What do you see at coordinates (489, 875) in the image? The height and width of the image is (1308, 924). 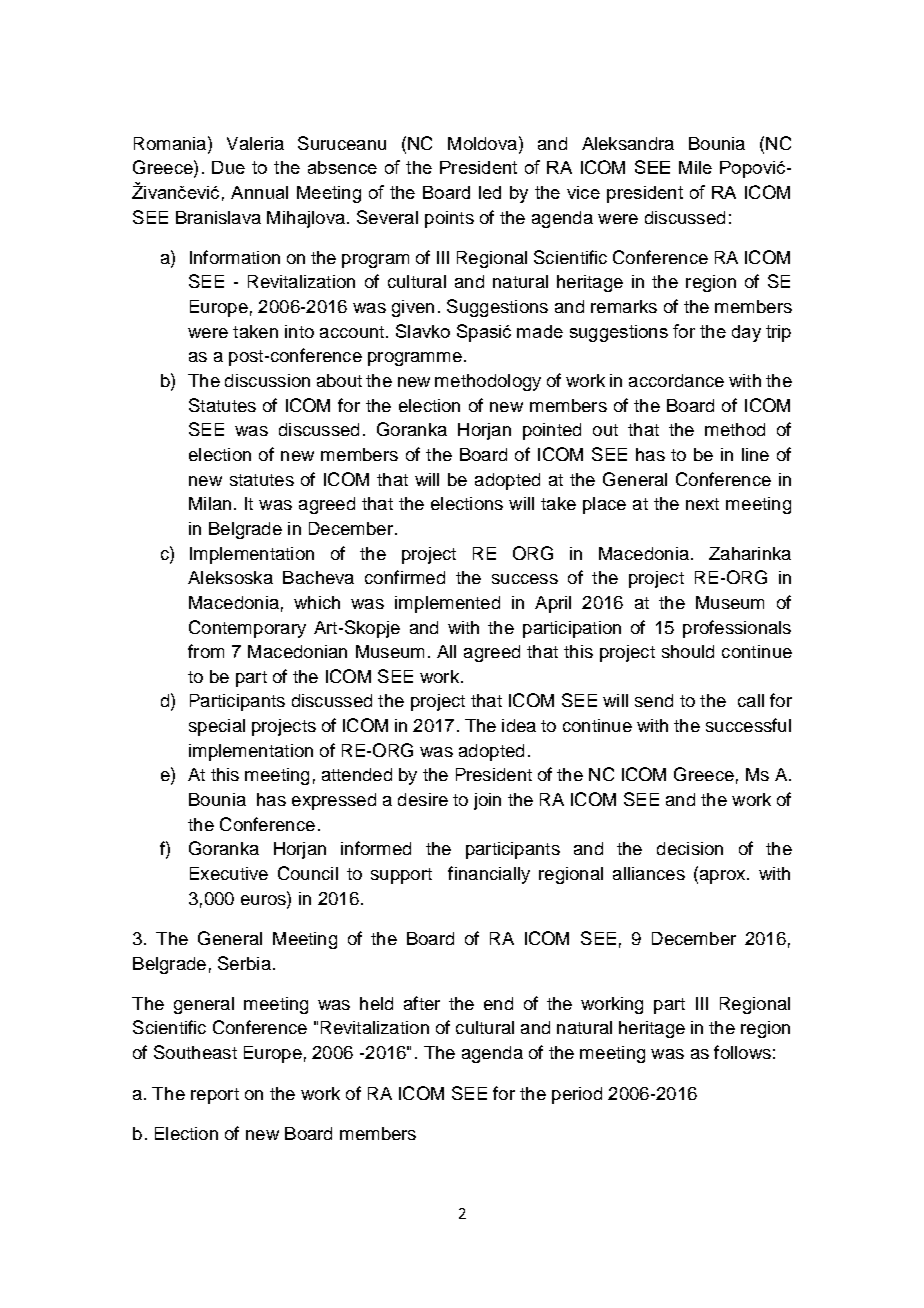 I see `financially` at bounding box center [489, 875].
